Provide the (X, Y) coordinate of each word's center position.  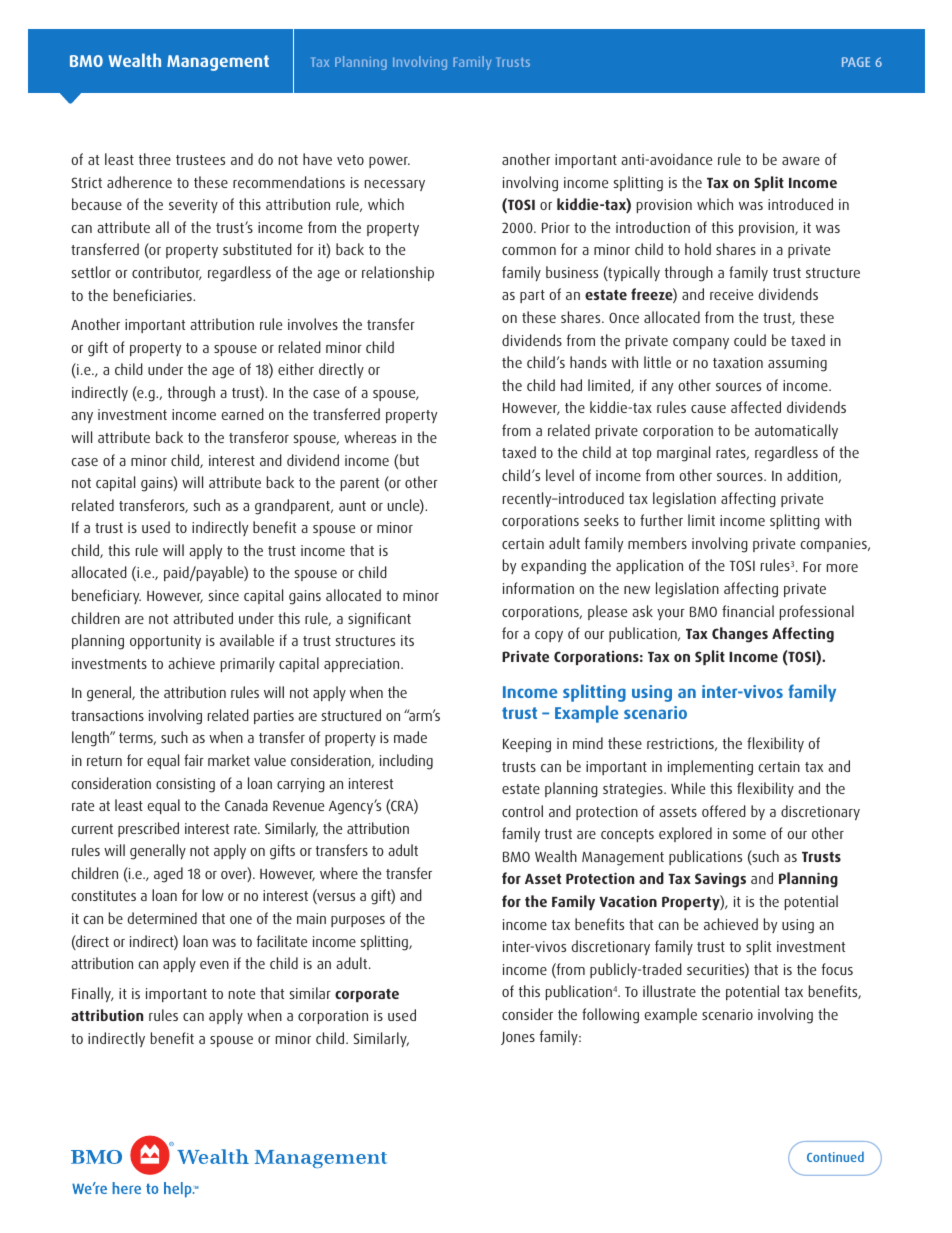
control (522, 811)
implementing (710, 768)
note (242, 994)
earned (243, 414)
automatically (796, 431)
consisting (185, 785)
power (389, 162)
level (560, 475)
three (155, 159)
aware (801, 161)
